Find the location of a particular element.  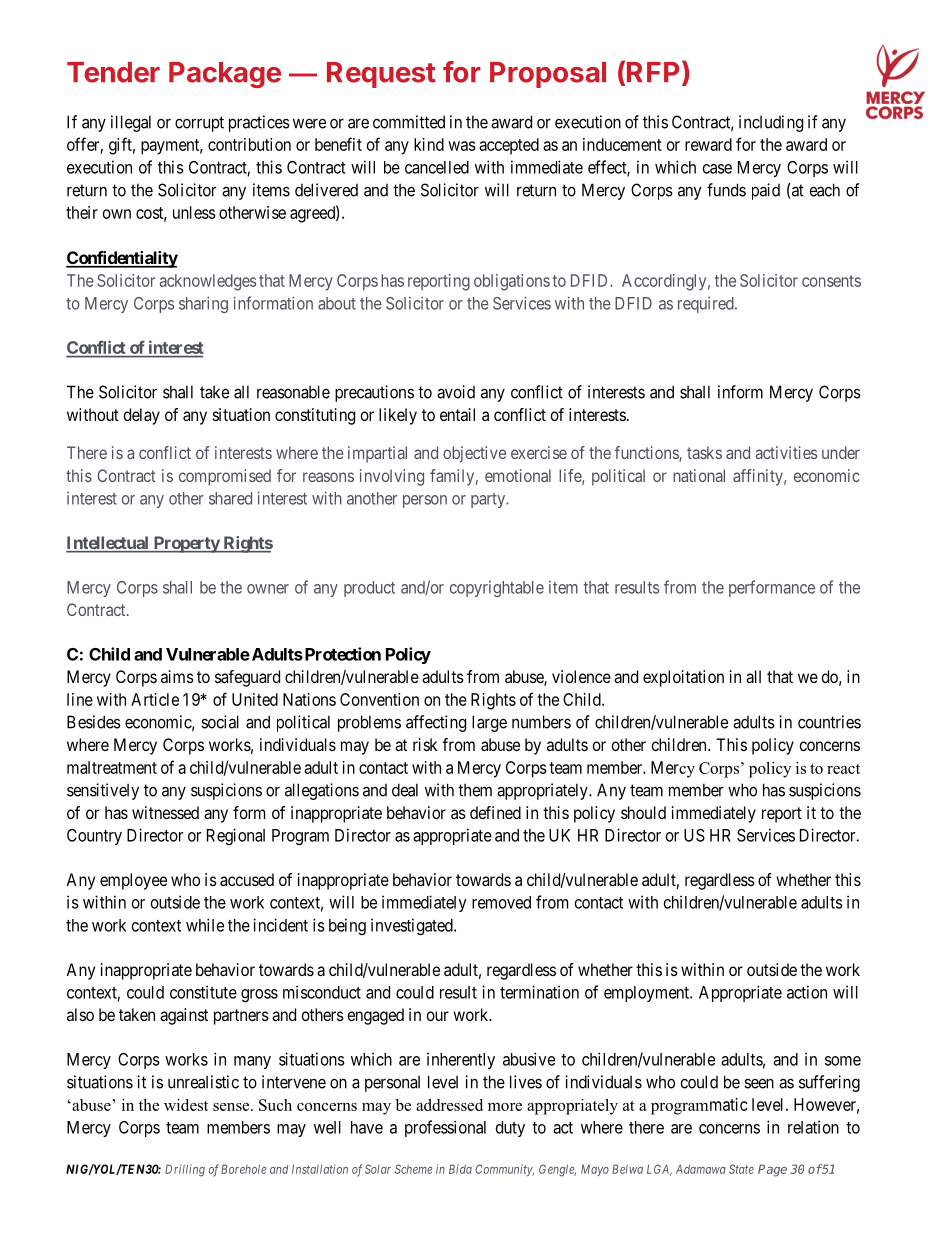

State is located at coordinates (741, 1169).
